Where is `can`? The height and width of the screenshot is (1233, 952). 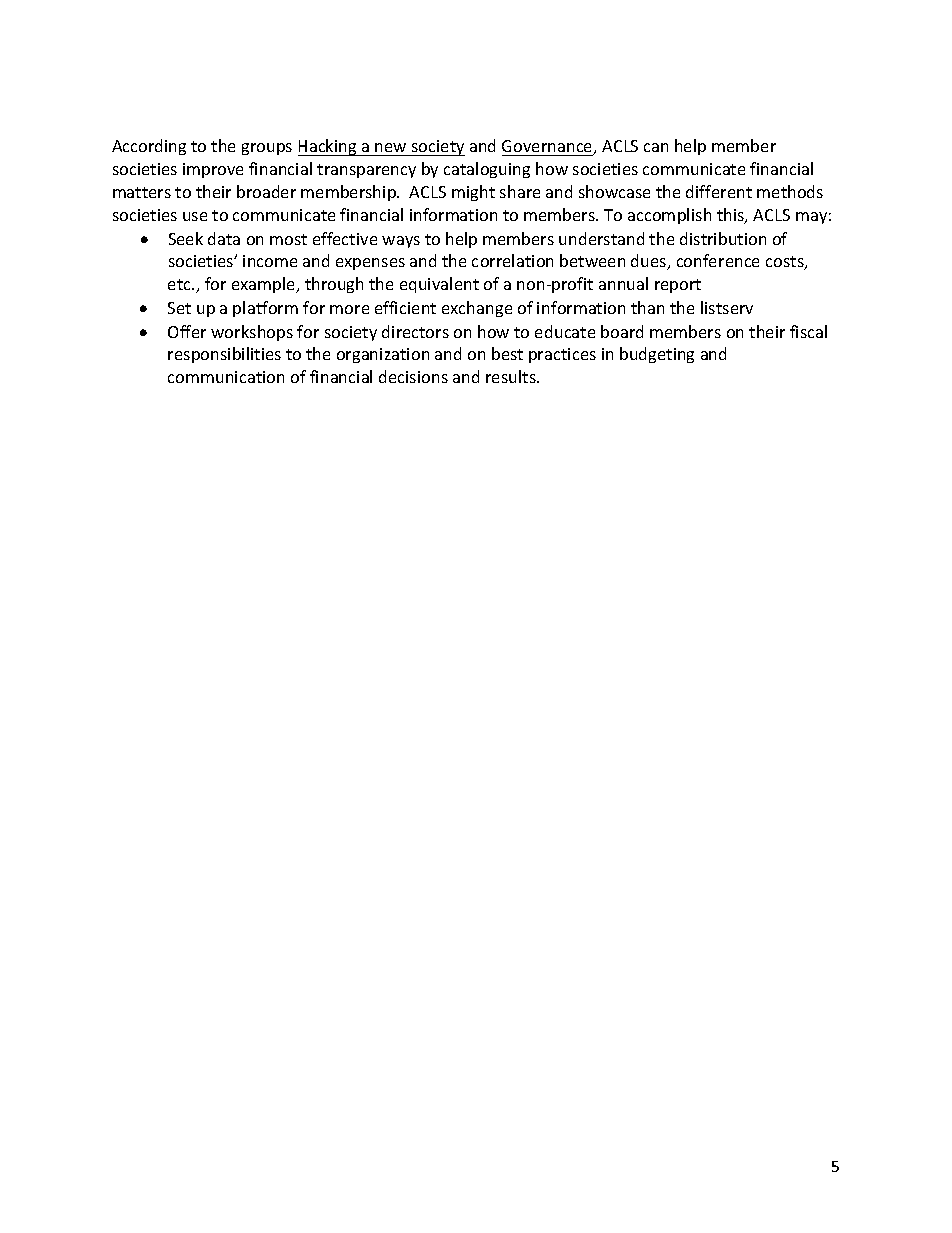 can is located at coordinates (656, 147).
